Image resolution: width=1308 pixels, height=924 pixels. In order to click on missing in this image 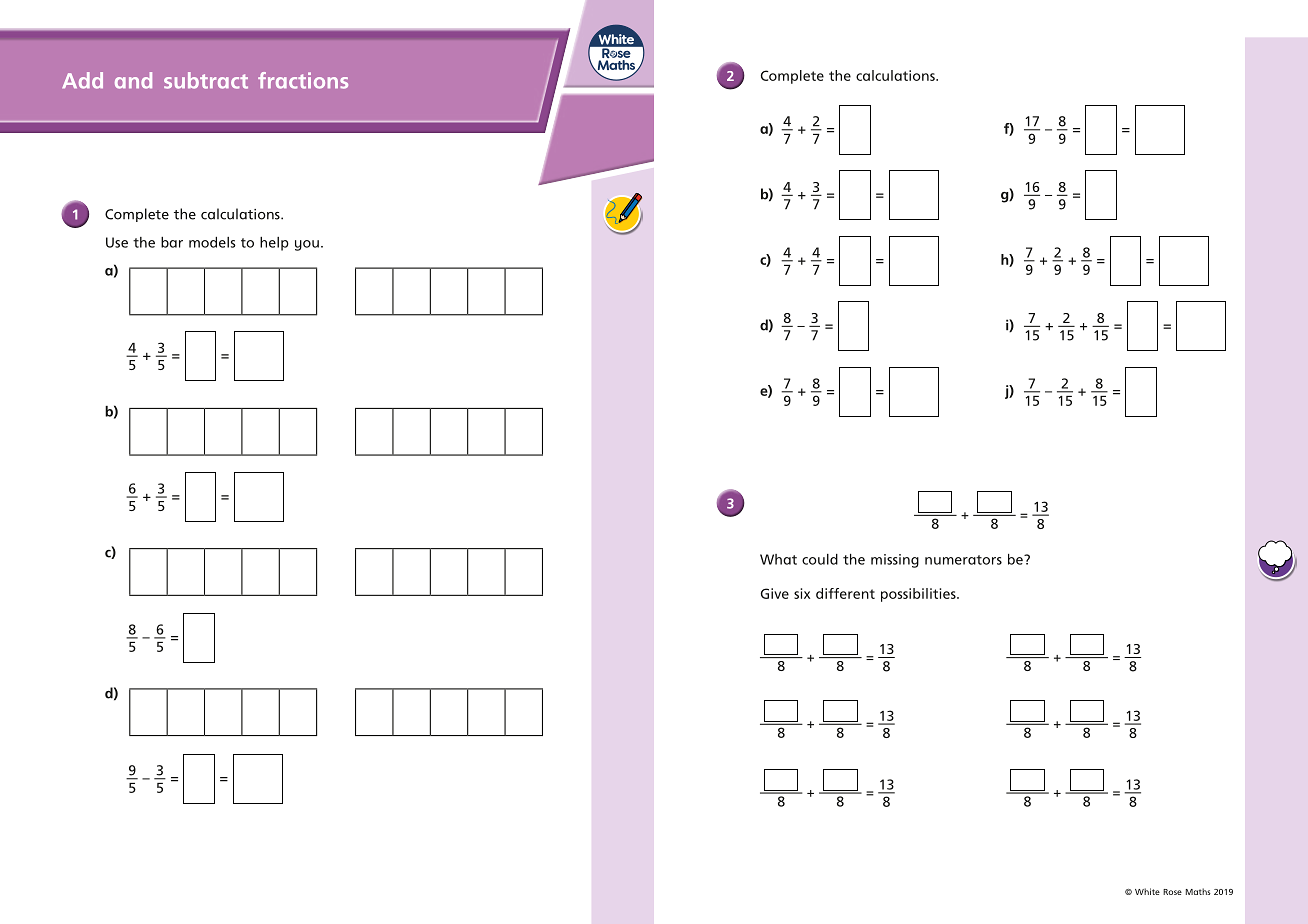, I will do `click(895, 561)`.
